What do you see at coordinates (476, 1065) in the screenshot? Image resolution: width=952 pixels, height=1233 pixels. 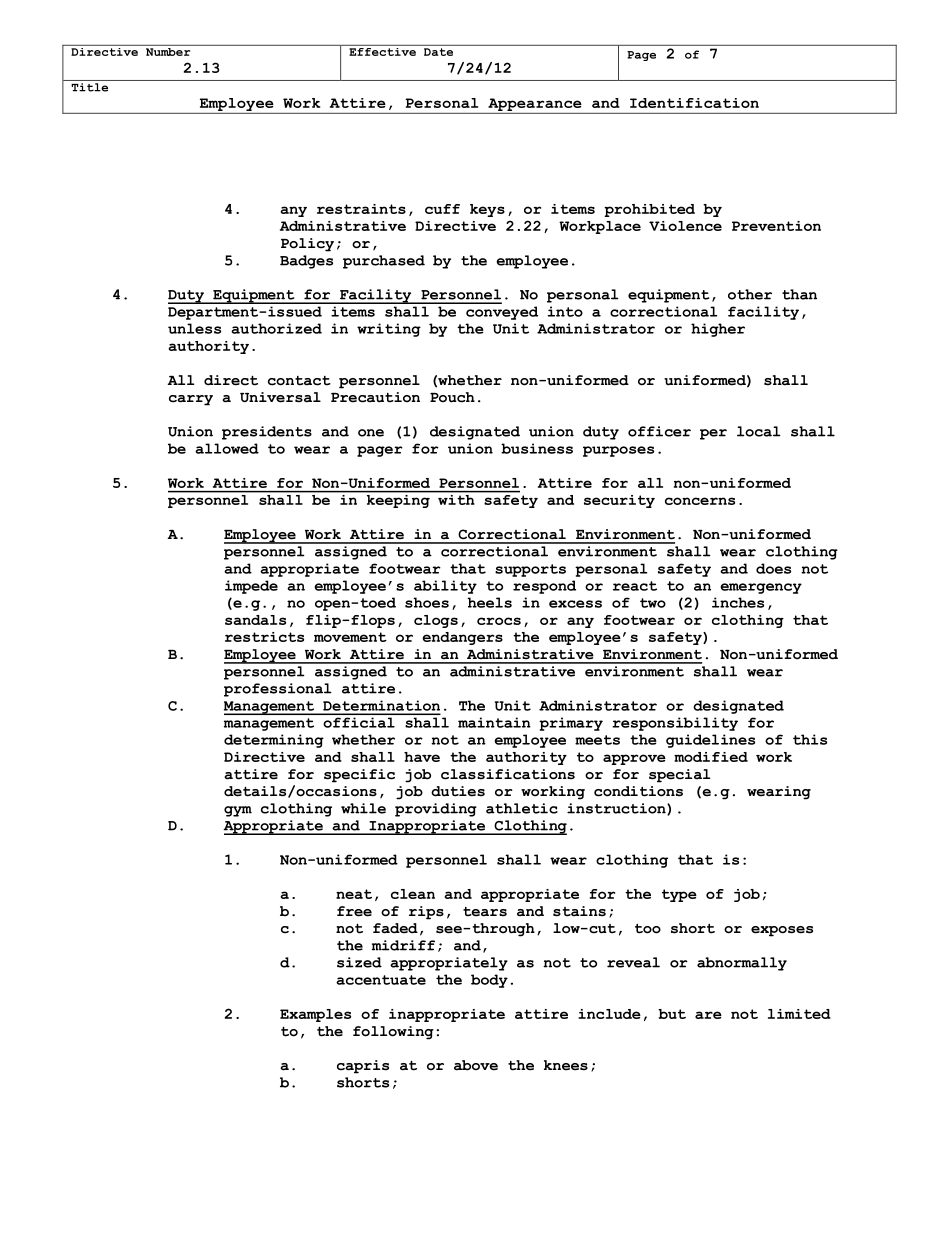 I see `above` at bounding box center [476, 1065].
